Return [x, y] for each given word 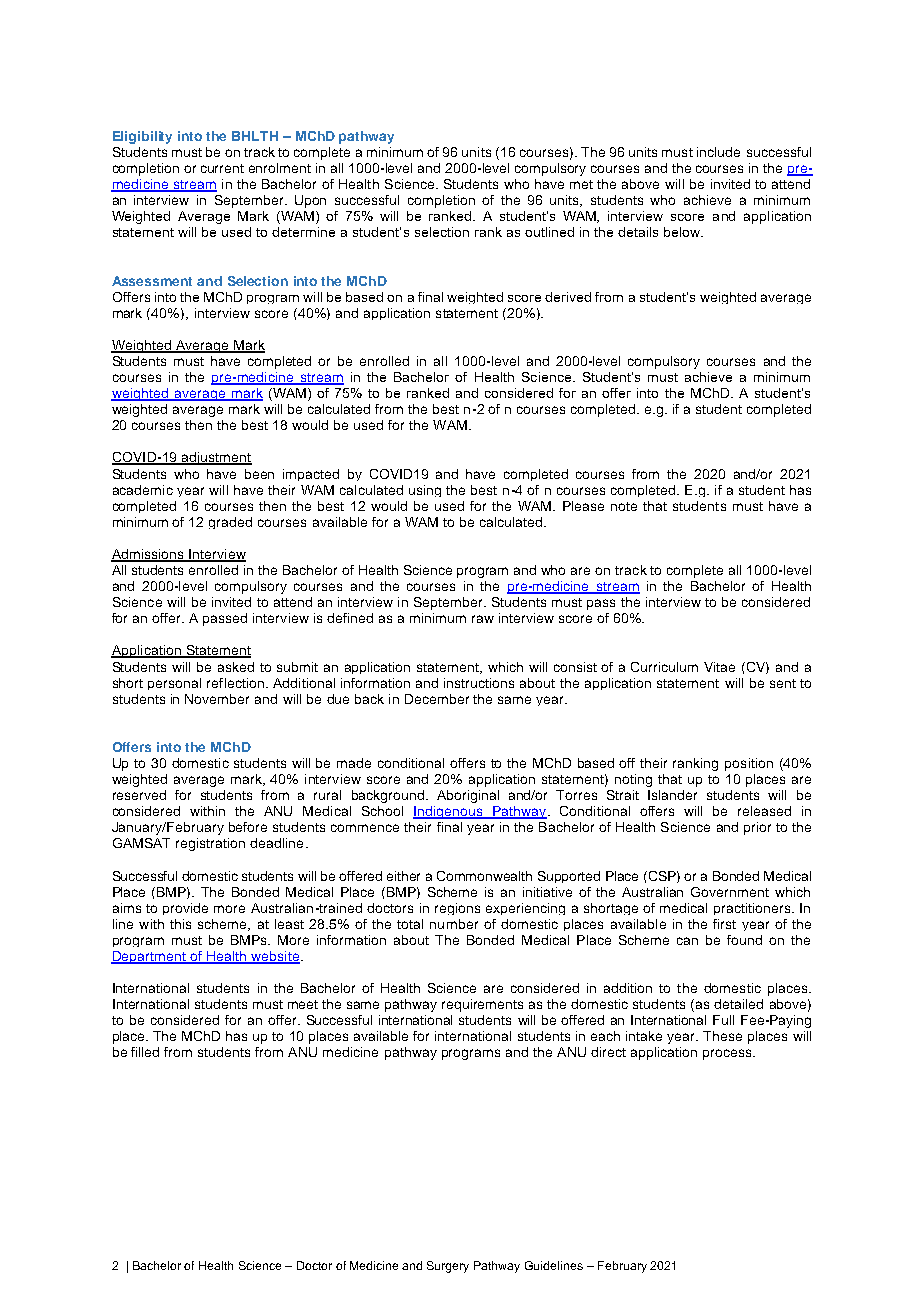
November [217, 699]
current [222, 168]
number [454, 924]
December [437, 699]
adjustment [216, 458]
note [624, 506]
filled [145, 1052]
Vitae [719, 667]
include [718, 152]
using [425, 491]
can [687, 941]
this [180, 924]
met [581, 184]
